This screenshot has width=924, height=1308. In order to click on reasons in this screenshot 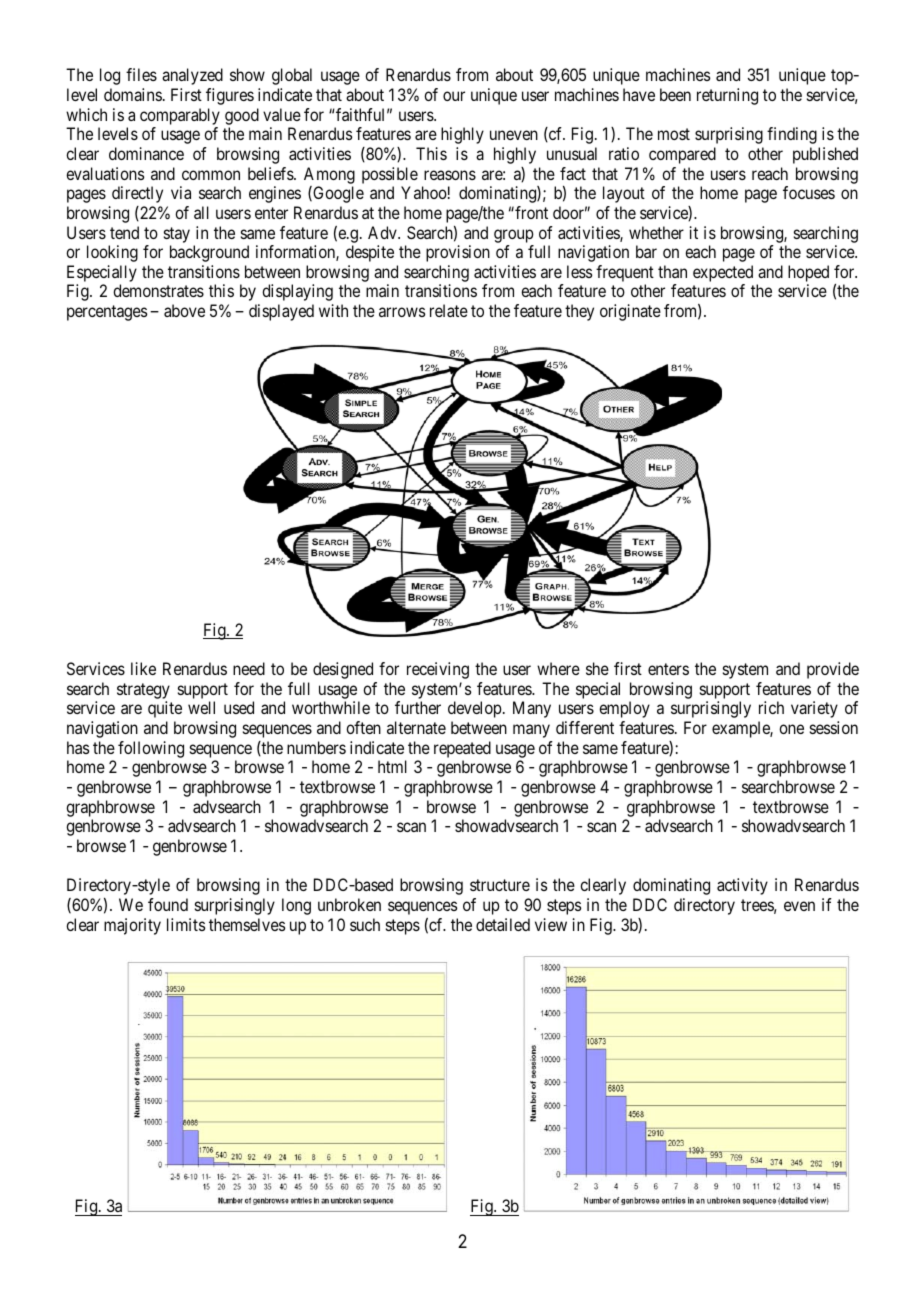, I will do `click(450, 175)`.
